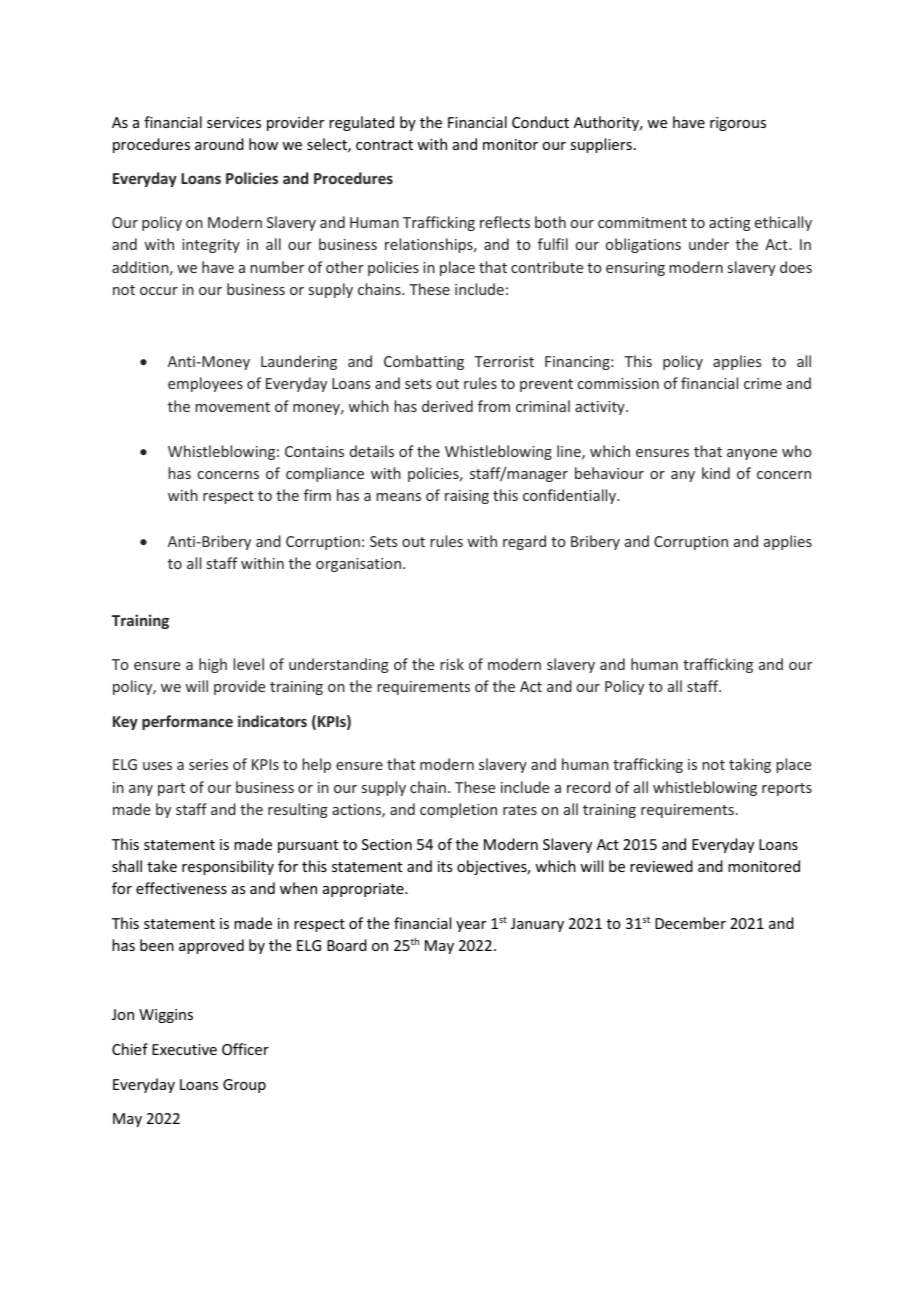 The height and width of the document is (1308, 924). What do you see at coordinates (219, 144) in the document?
I see `around` at bounding box center [219, 144].
